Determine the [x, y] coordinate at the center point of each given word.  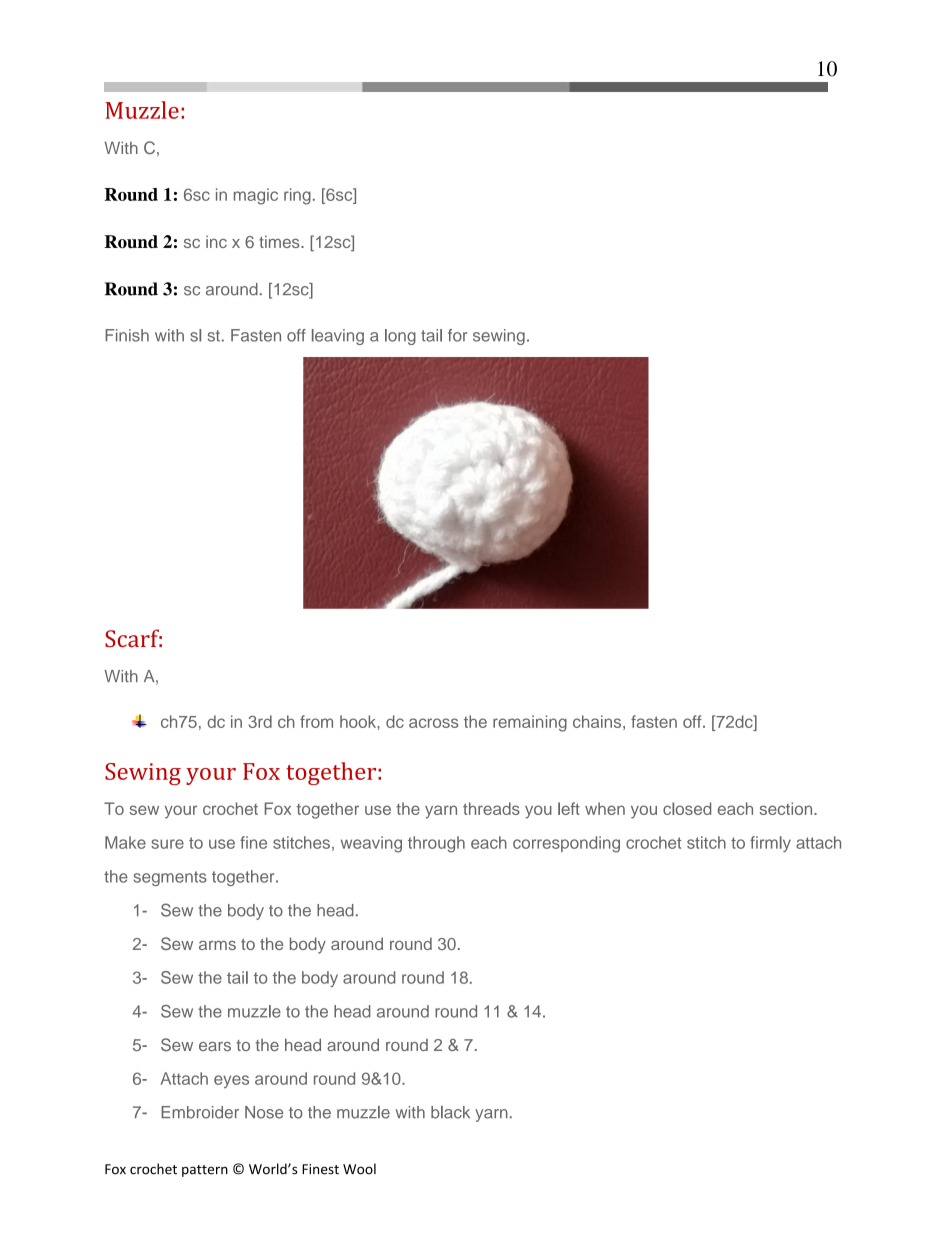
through [436, 844]
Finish [127, 335]
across [433, 723]
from [316, 721]
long [400, 337]
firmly [770, 844]
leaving [338, 337]
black [450, 1112]
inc [216, 241]
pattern [205, 1171]
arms [217, 945]
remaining [530, 723]
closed [687, 808]
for [457, 335]
